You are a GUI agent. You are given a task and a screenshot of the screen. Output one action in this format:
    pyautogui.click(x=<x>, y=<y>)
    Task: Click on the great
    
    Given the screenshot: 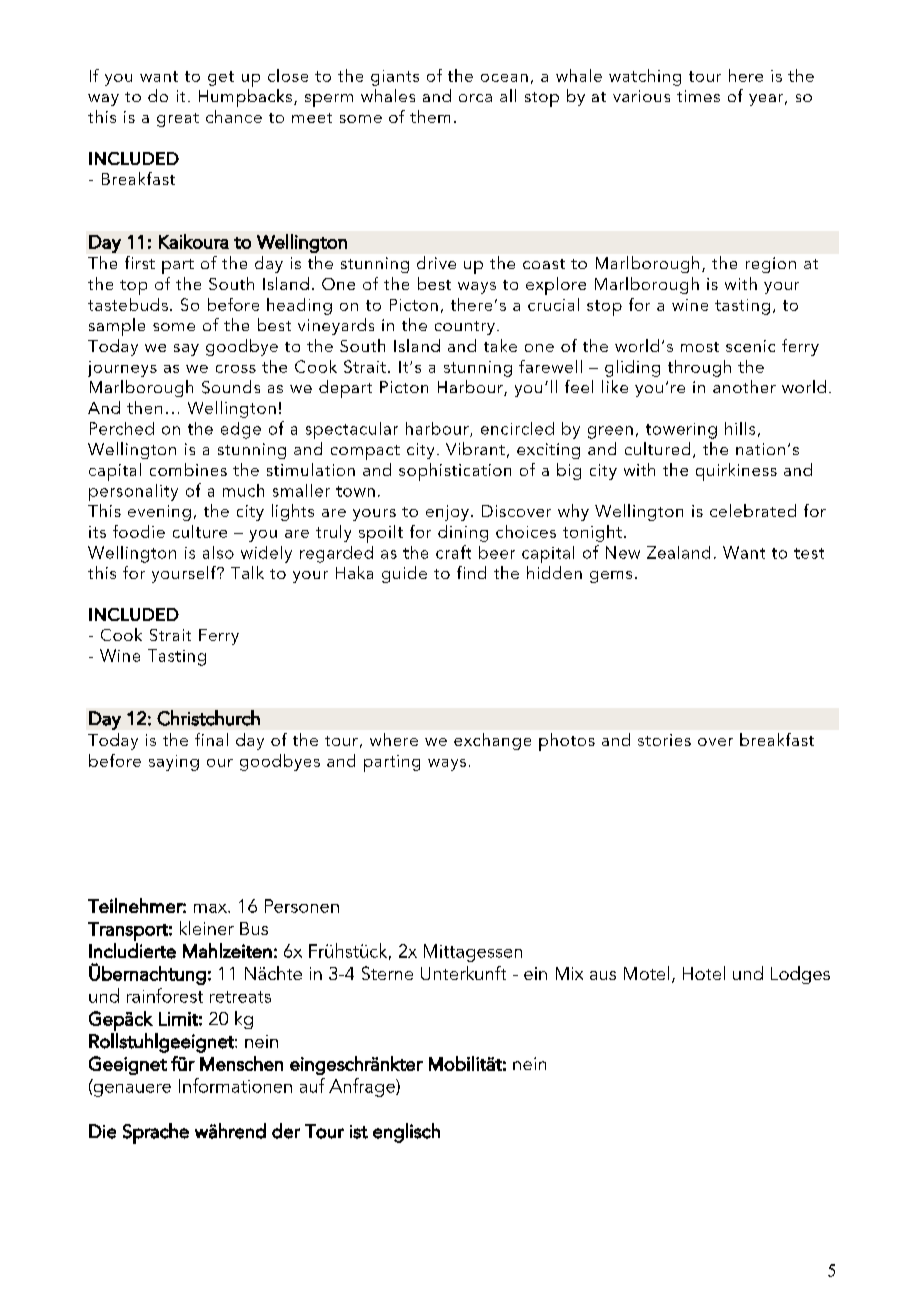 What is the action you would take?
    pyautogui.click(x=178, y=120)
